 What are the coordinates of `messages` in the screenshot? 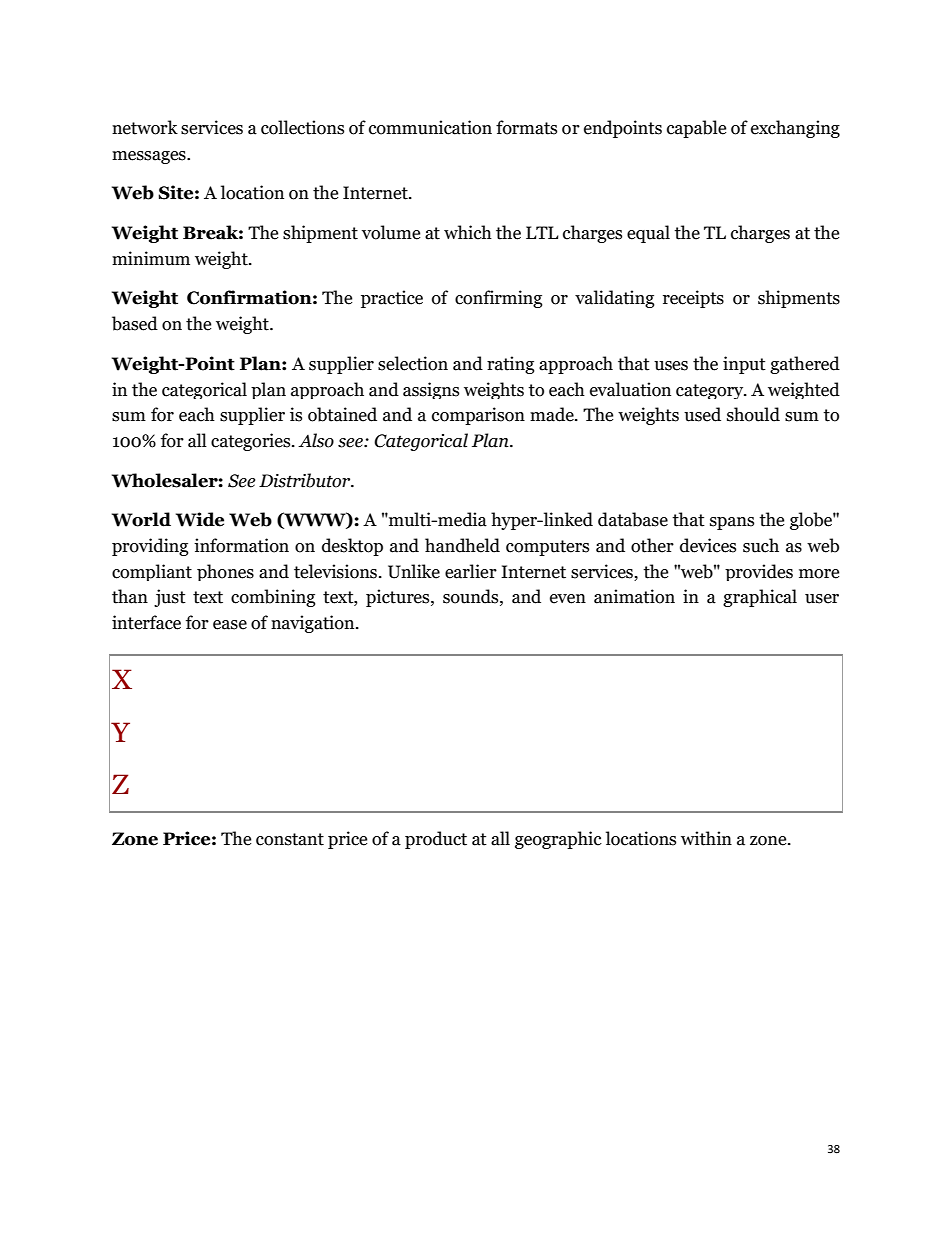 It's located at (150, 157).
